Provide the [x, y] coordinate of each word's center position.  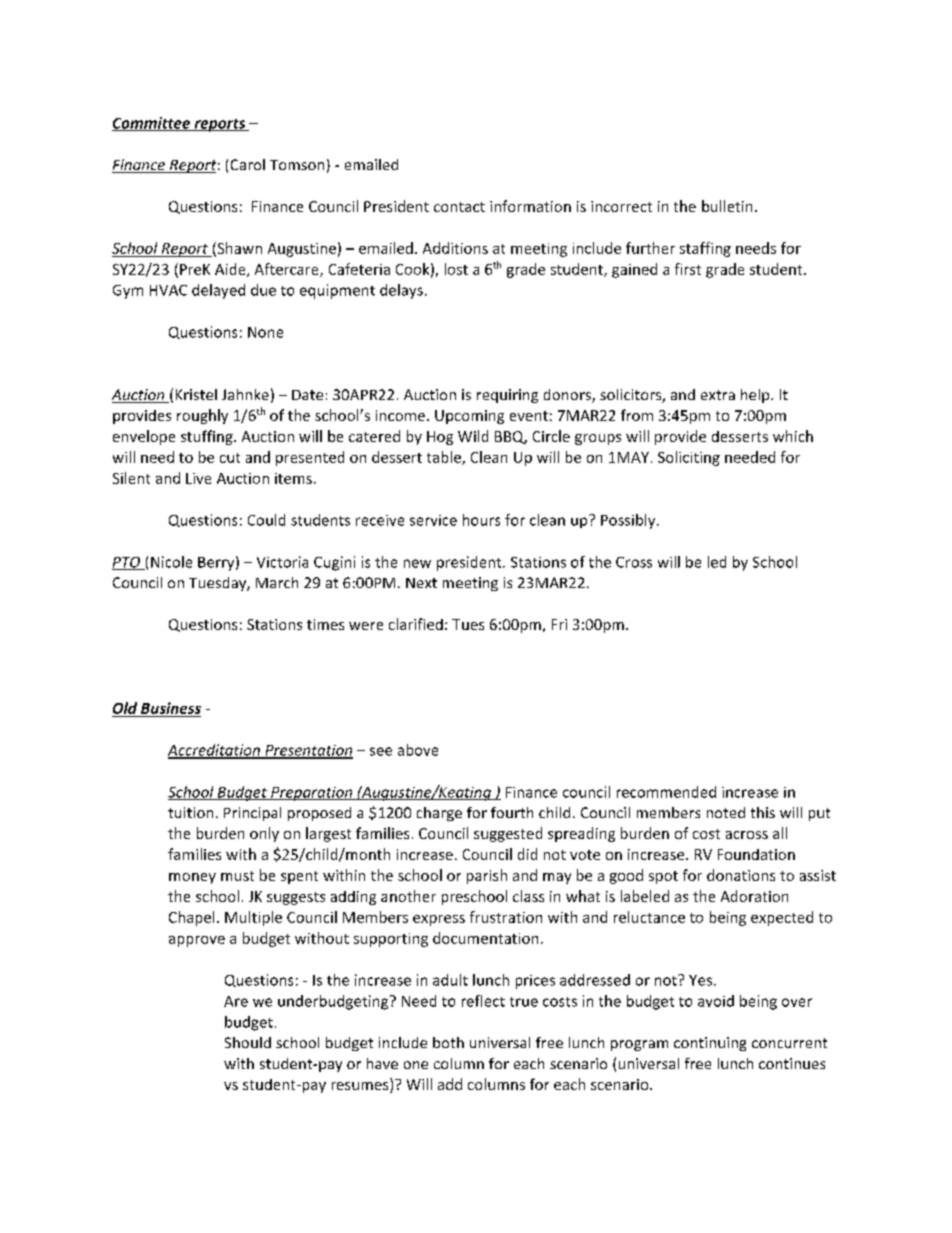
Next [421, 583]
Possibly [629, 521]
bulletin [727, 206]
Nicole [171, 562]
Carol [248, 164]
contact [459, 207]
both [448, 1042]
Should [248, 1042]
